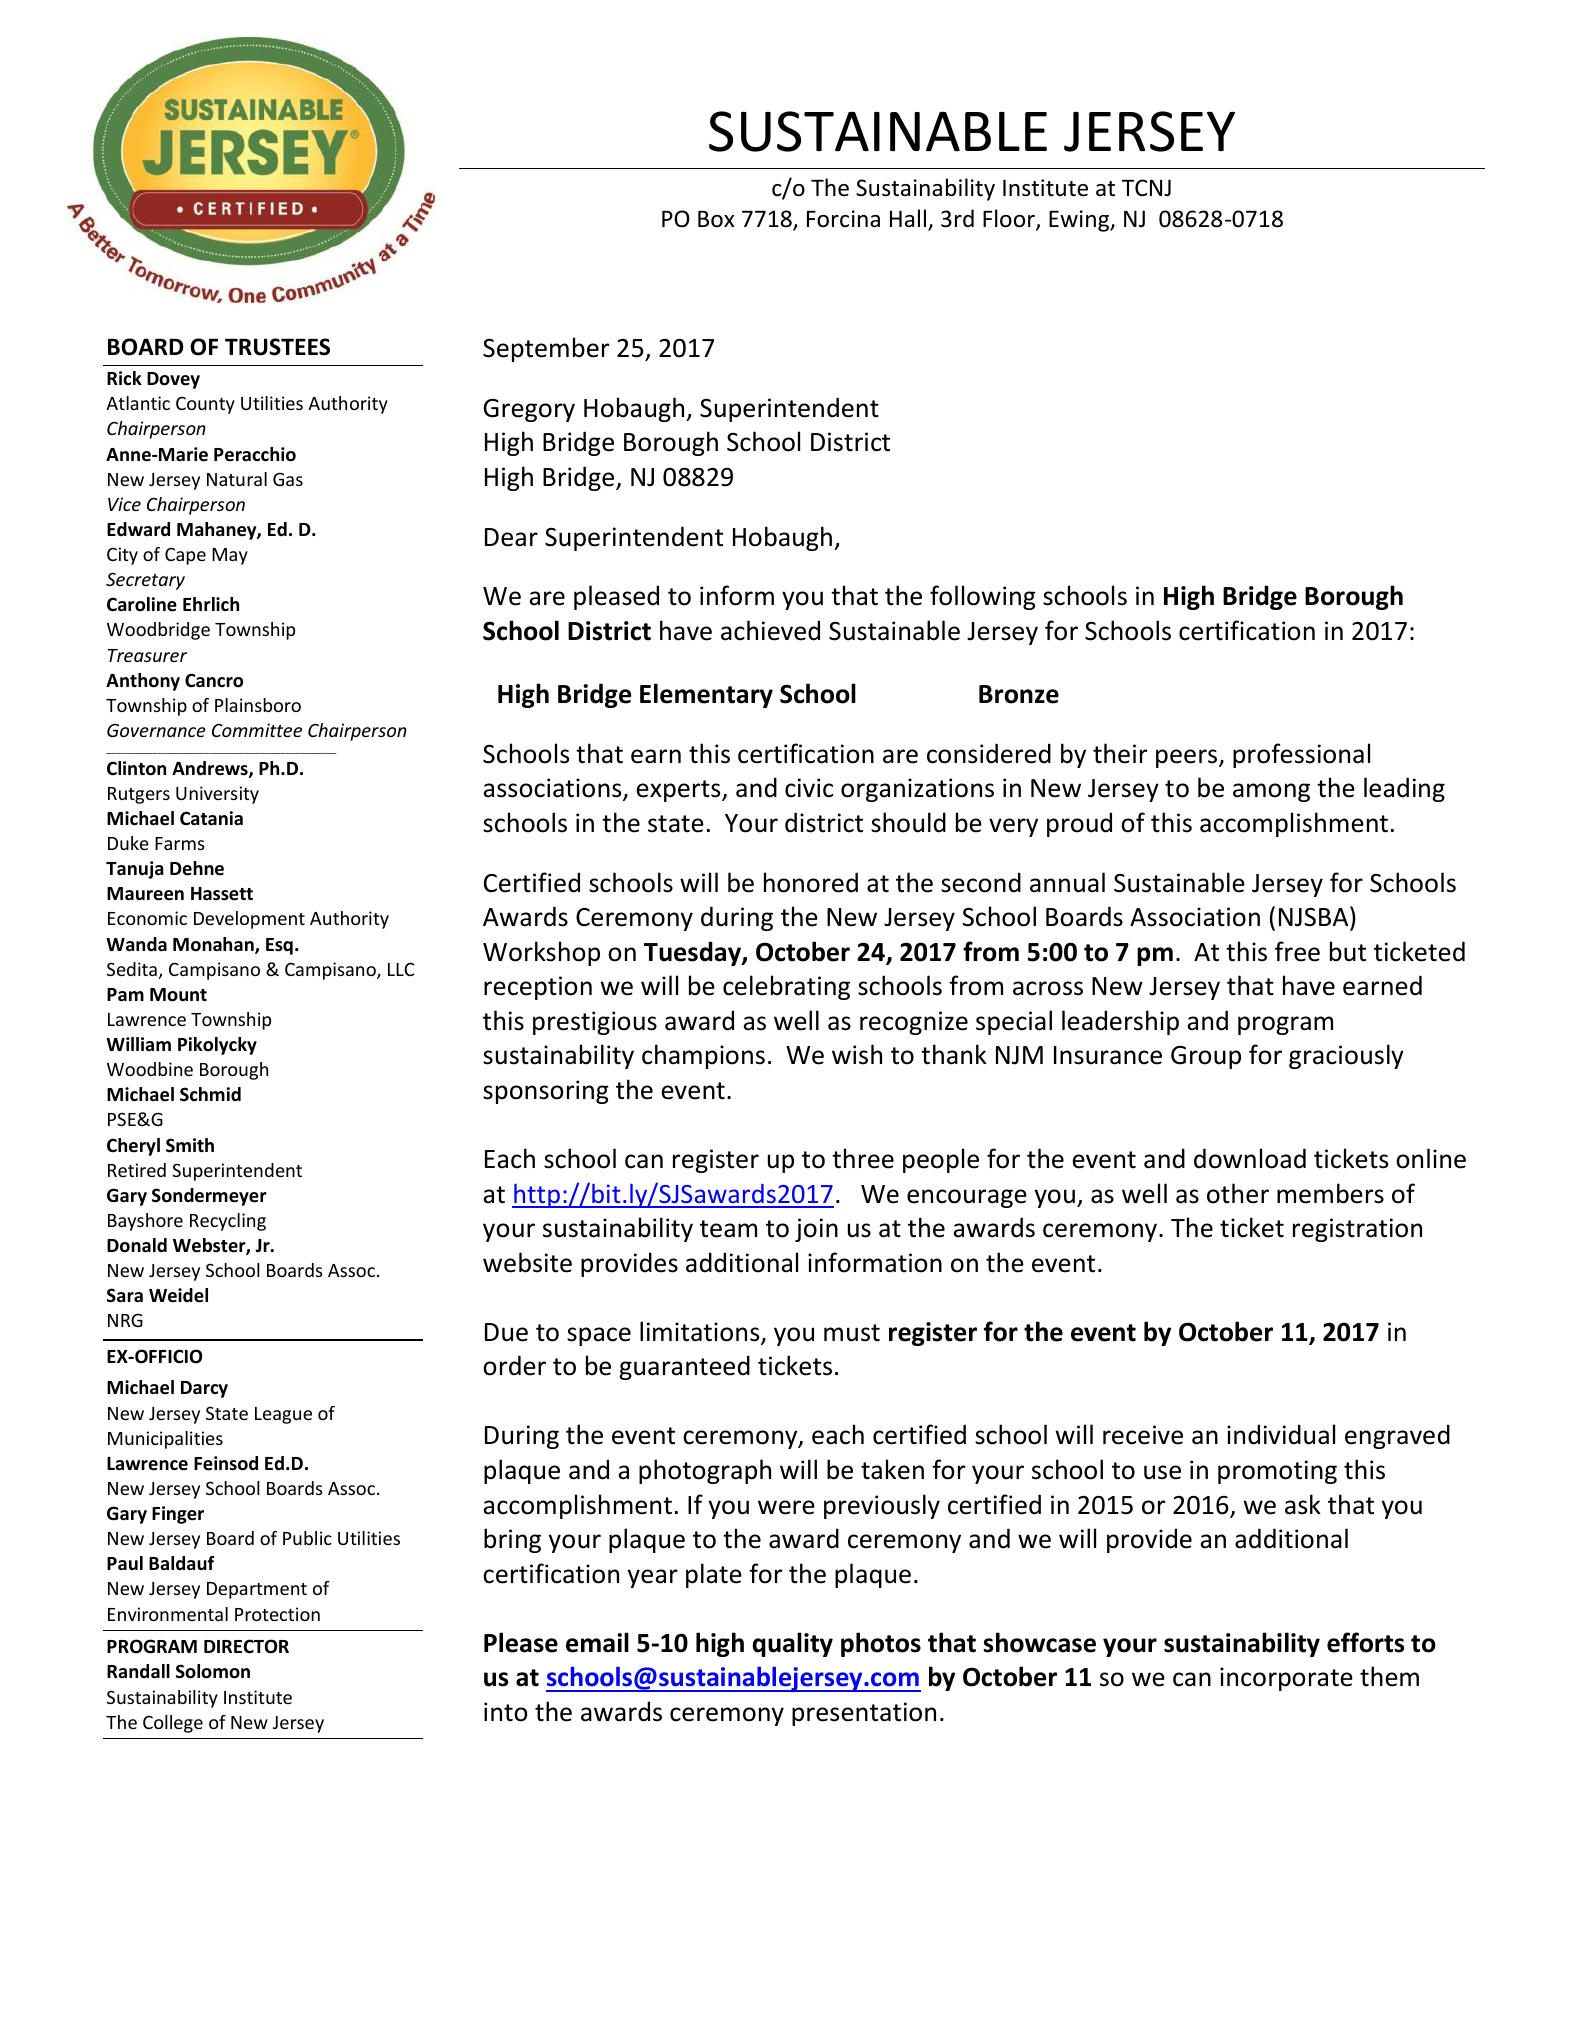 The image size is (1574, 2037). Describe the element at coordinates (277, 347) in the screenshot. I see `TRUSTEES` at that location.
